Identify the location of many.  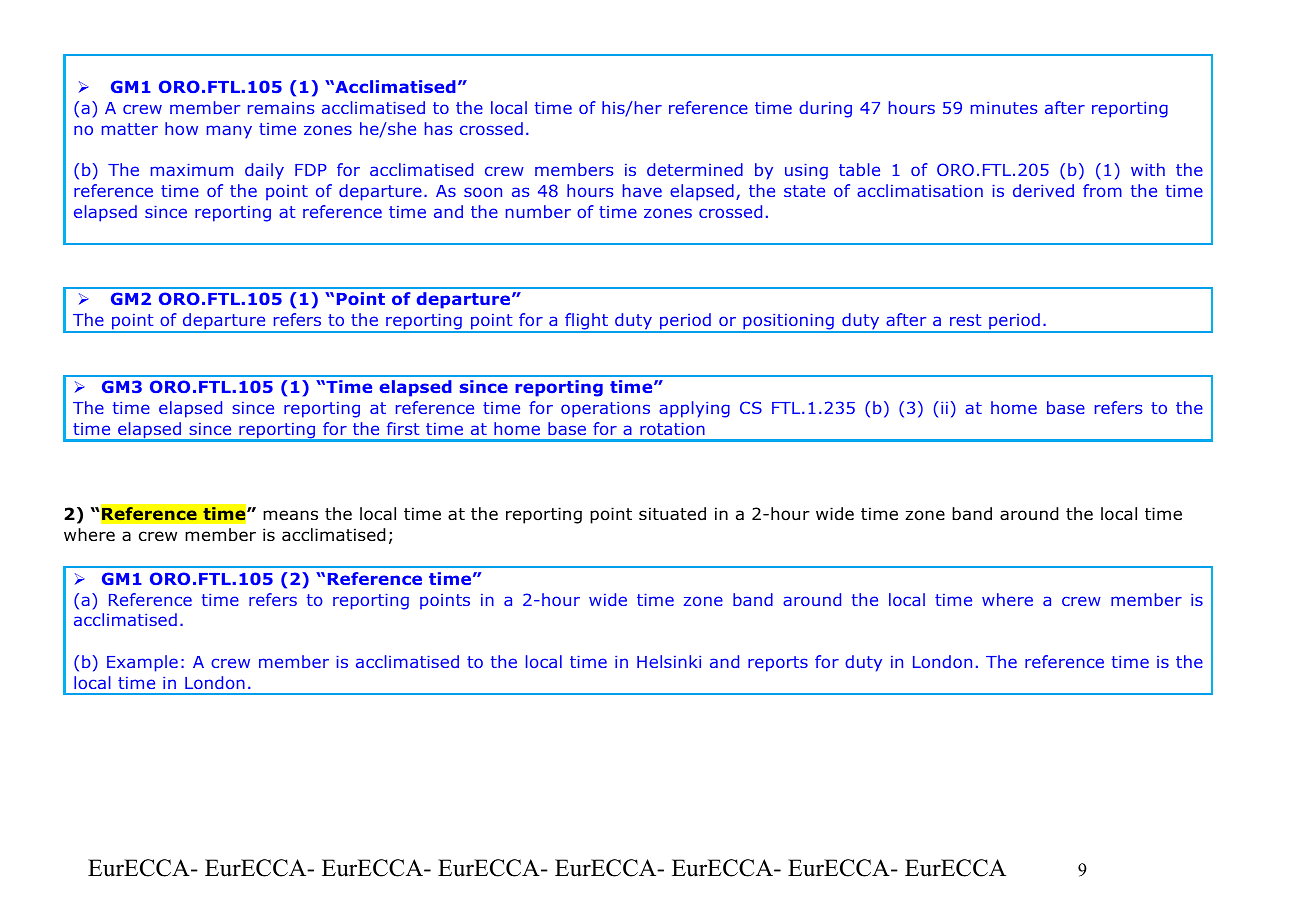
(229, 132).
